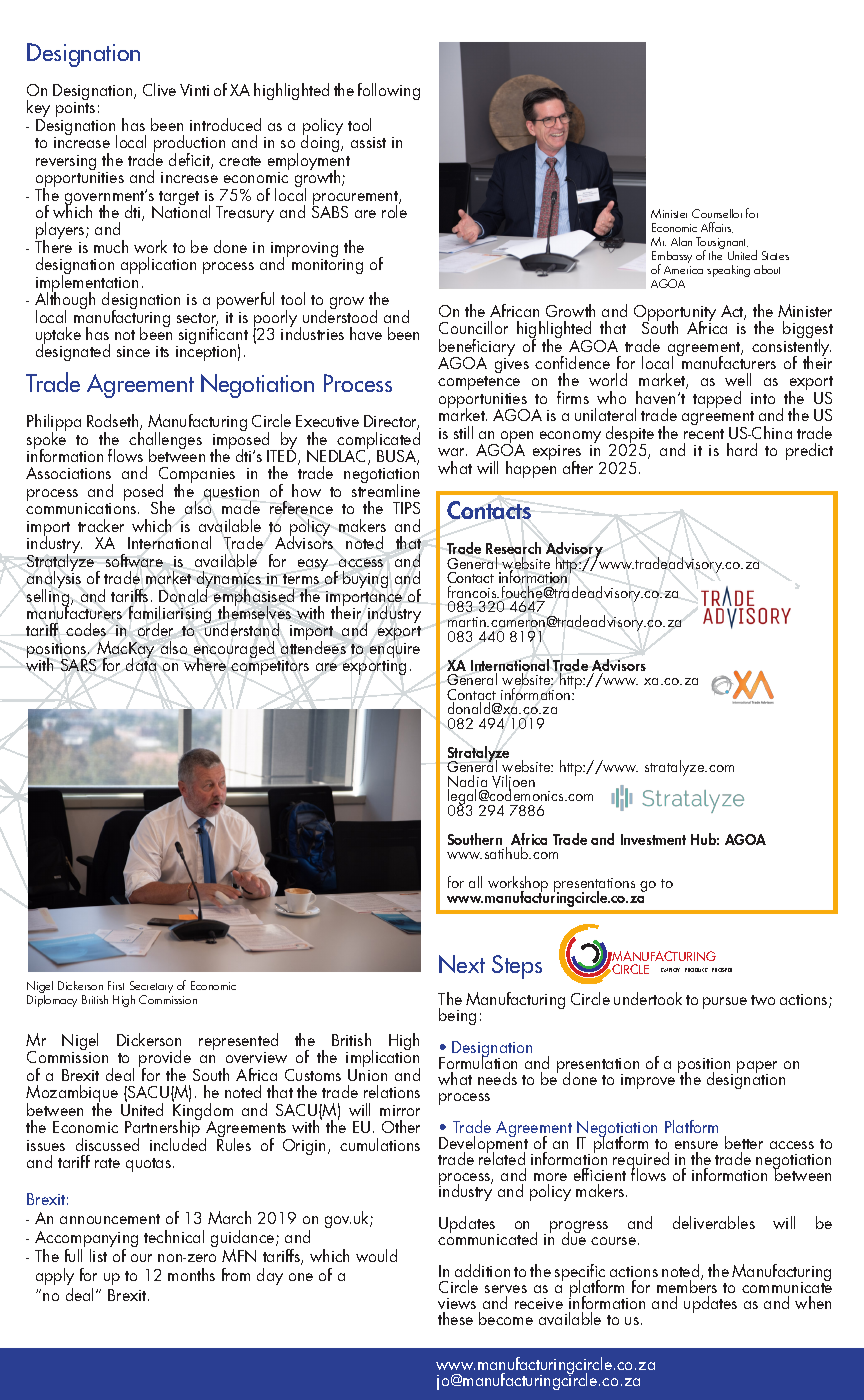 This document has height=1400, width=864. What do you see at coordinates (159, 89) in the document?
I see `Clive` at bounding box center [159, 89].
